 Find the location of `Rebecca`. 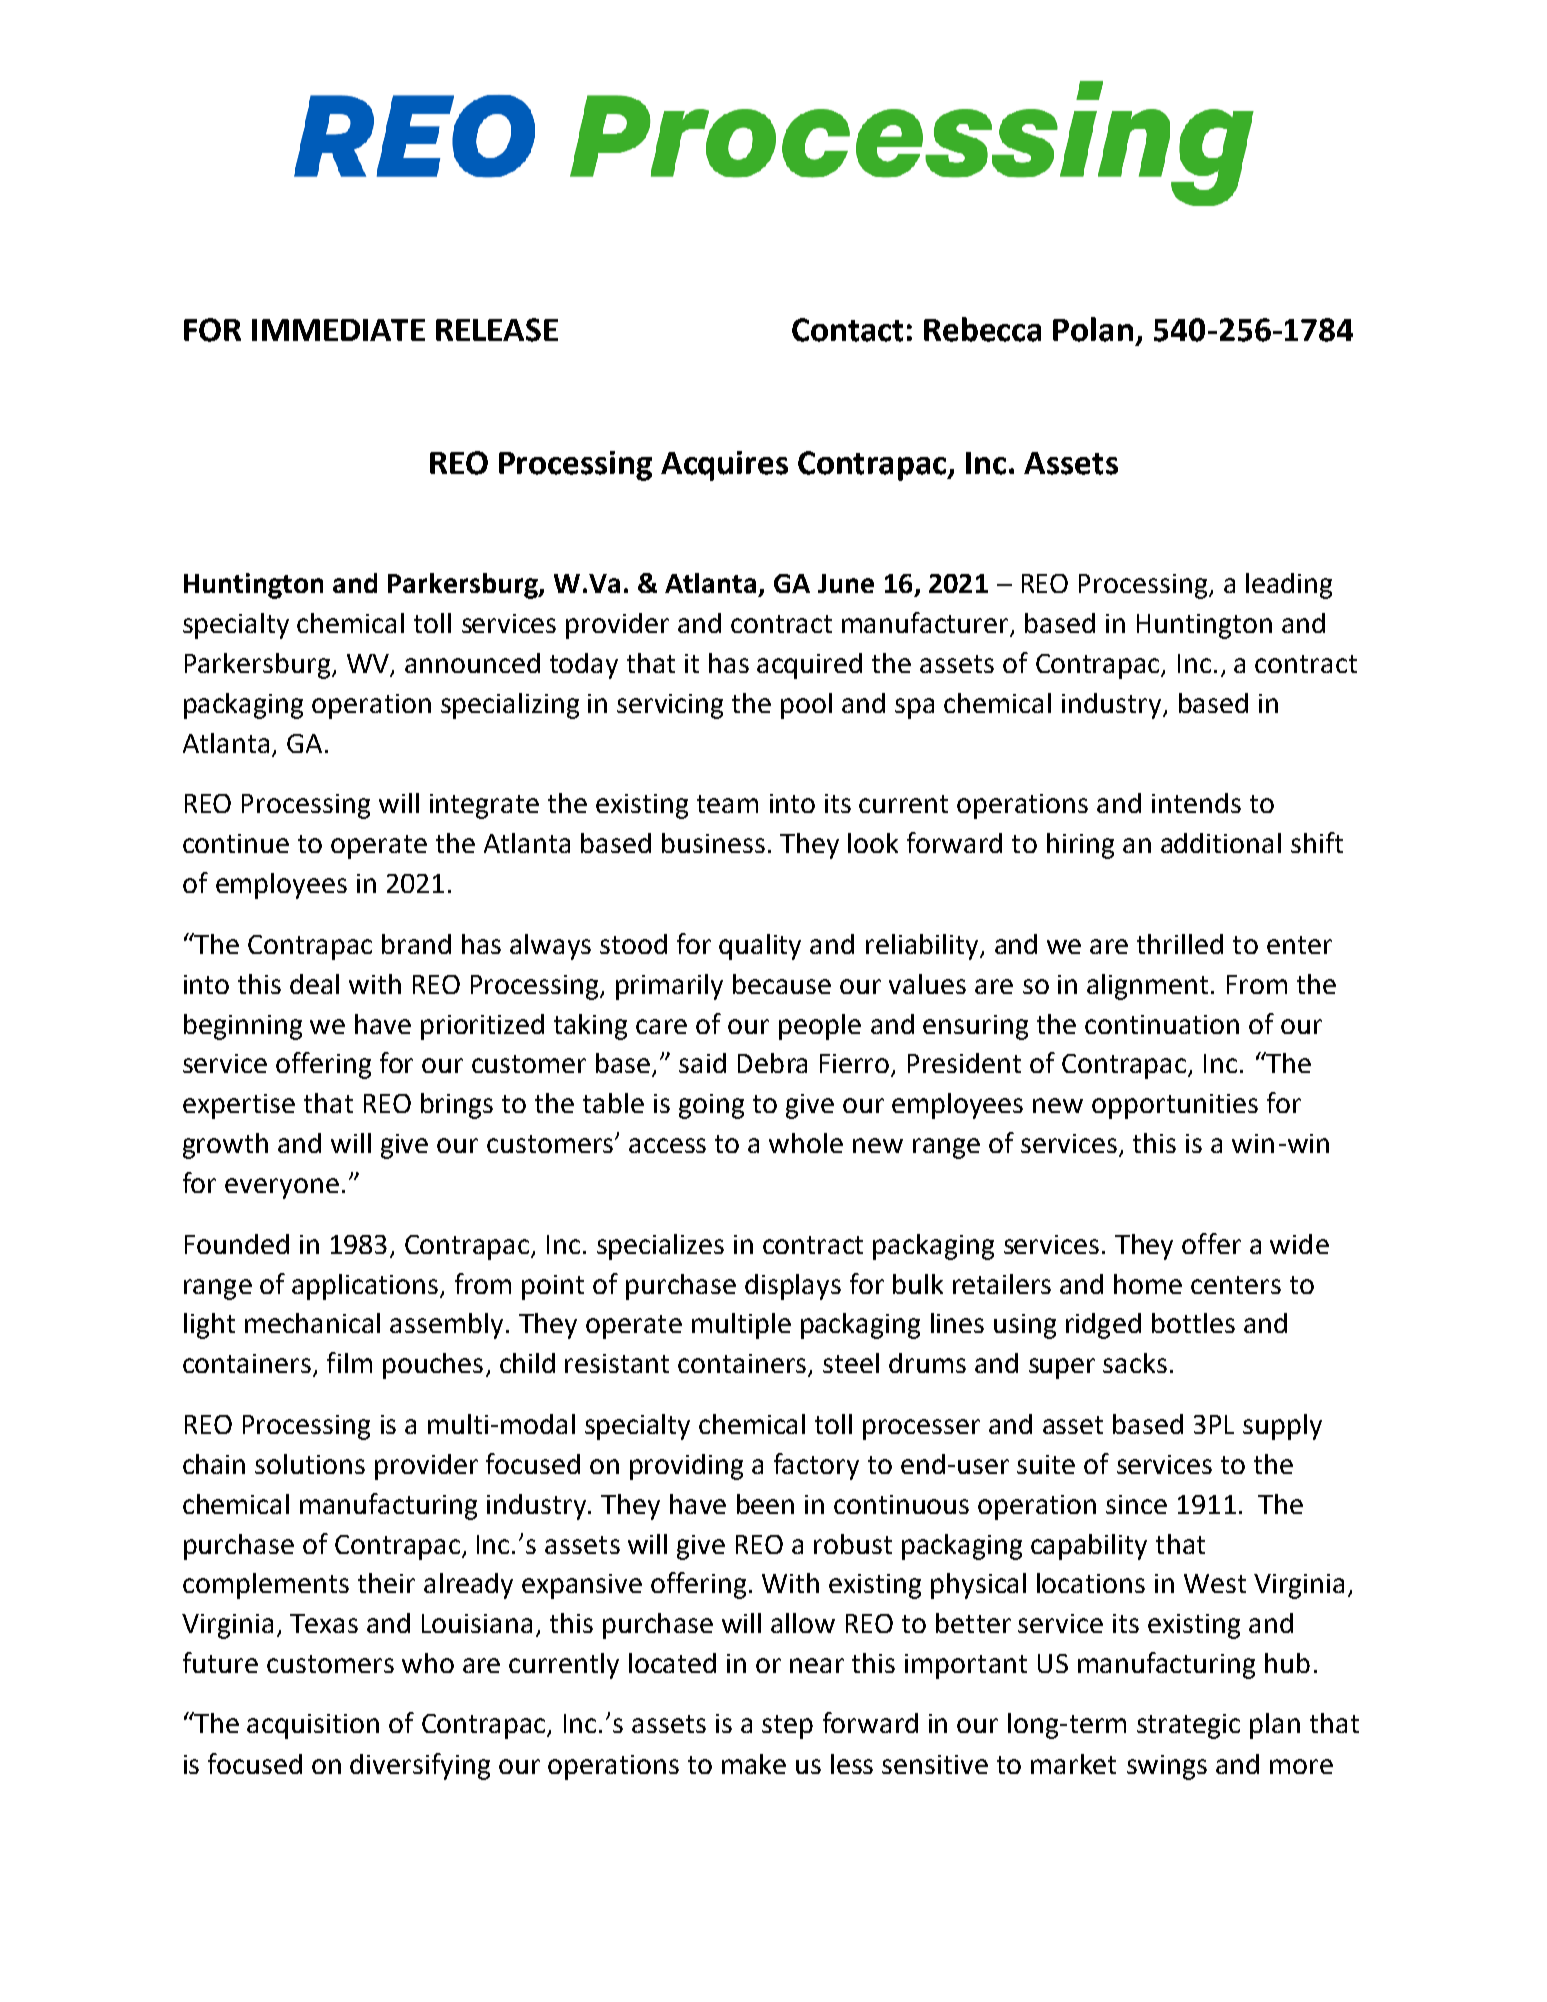

Rebecca is located at coordinates (982, 329).
